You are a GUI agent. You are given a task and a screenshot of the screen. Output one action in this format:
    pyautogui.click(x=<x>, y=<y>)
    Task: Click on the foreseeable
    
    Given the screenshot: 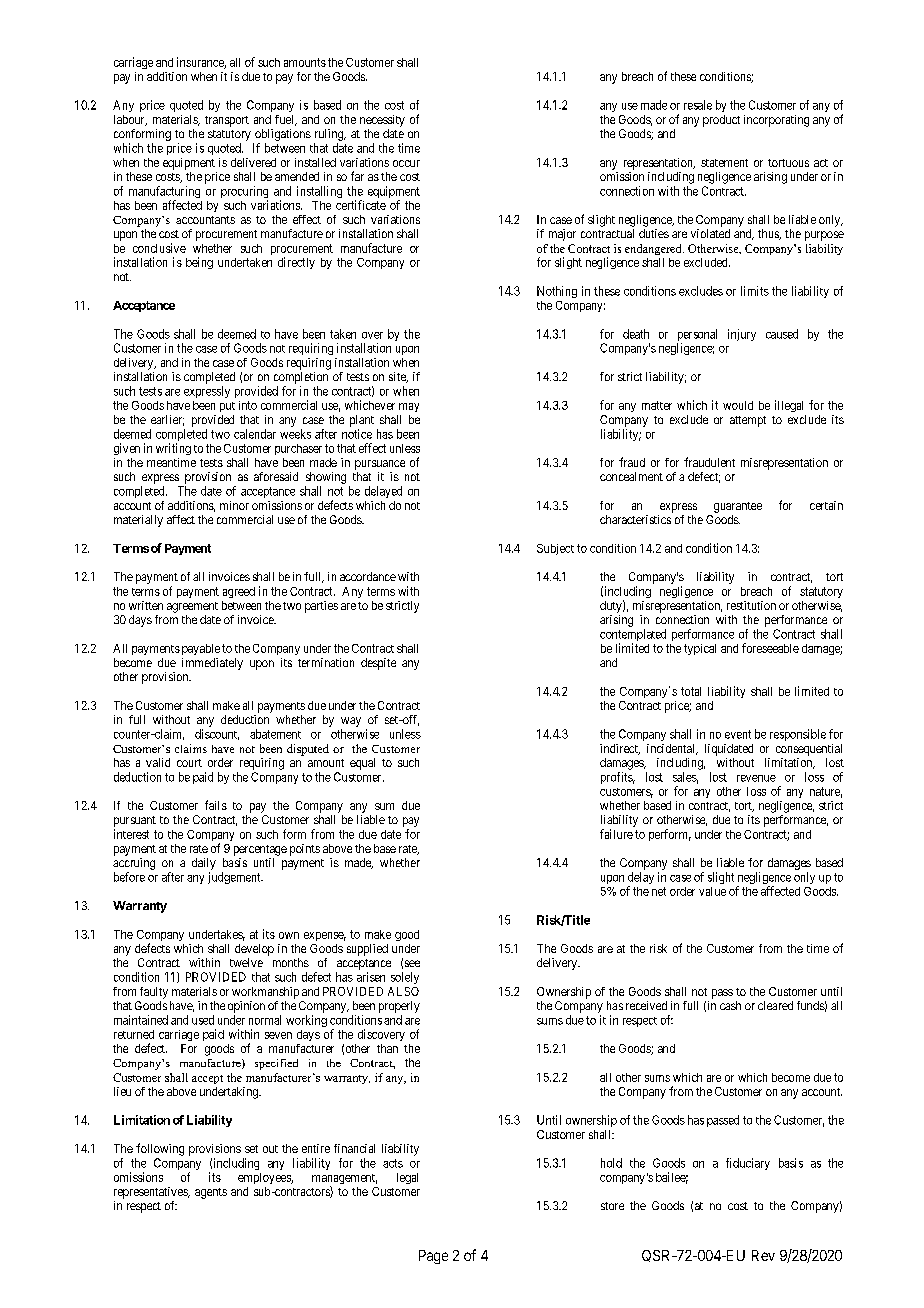 What is the action you would take?
    pyautogui.click(x=770, y=648)
